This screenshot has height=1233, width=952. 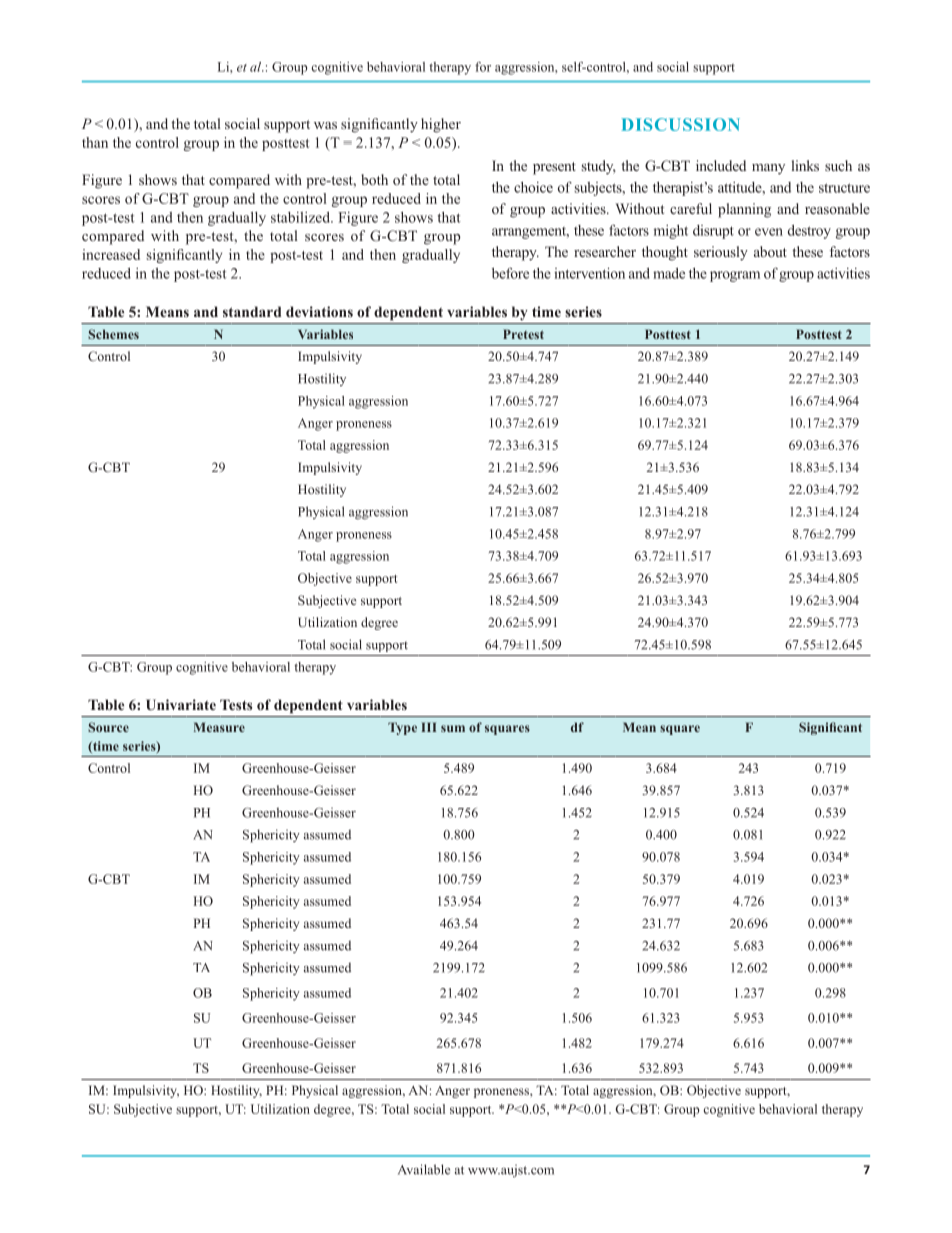 What do you see at coordinates (735, 276) in the screenshot?
I see `program` at bounding box center [735, 276].
